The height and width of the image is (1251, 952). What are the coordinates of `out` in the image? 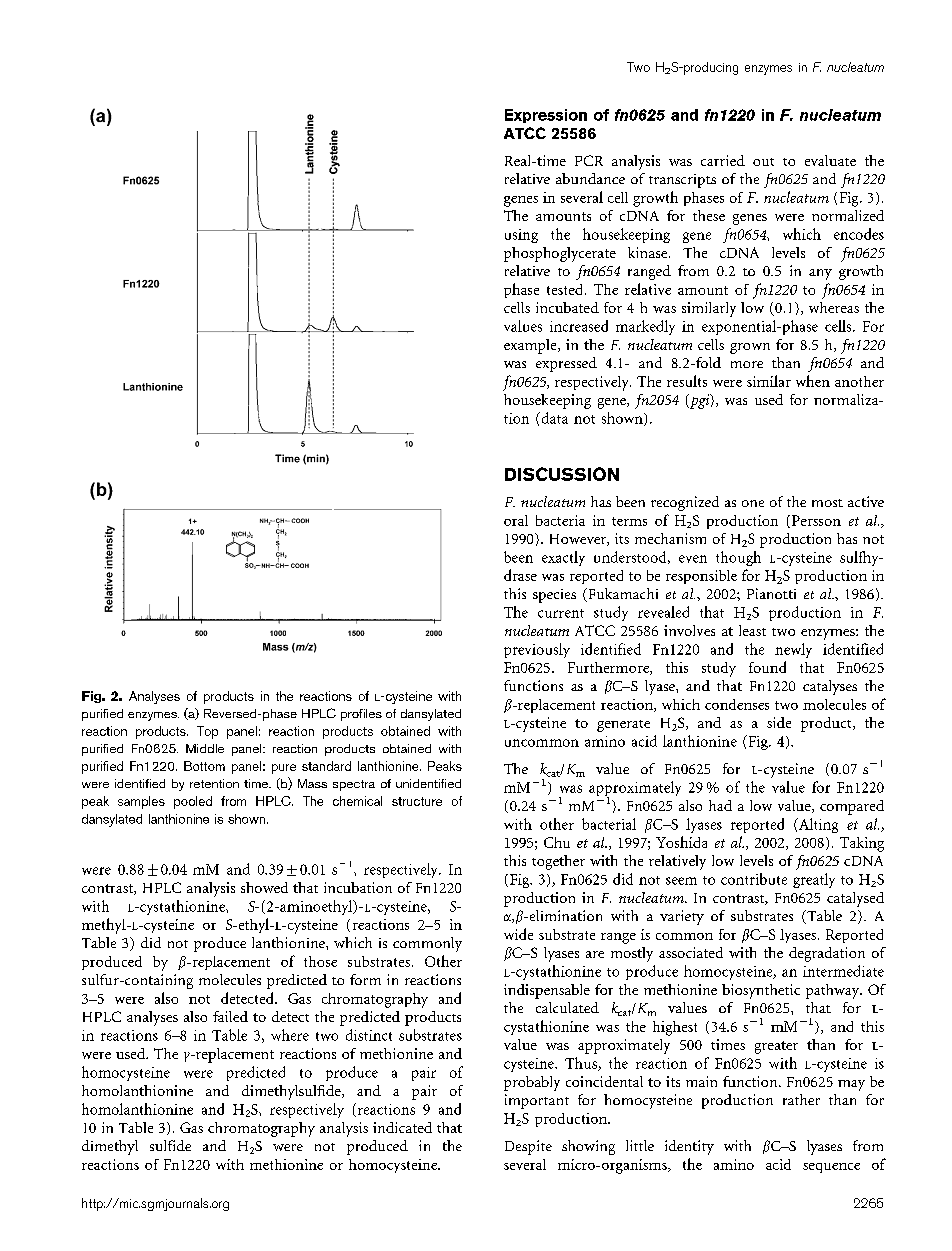 It's located at (763, 162).
